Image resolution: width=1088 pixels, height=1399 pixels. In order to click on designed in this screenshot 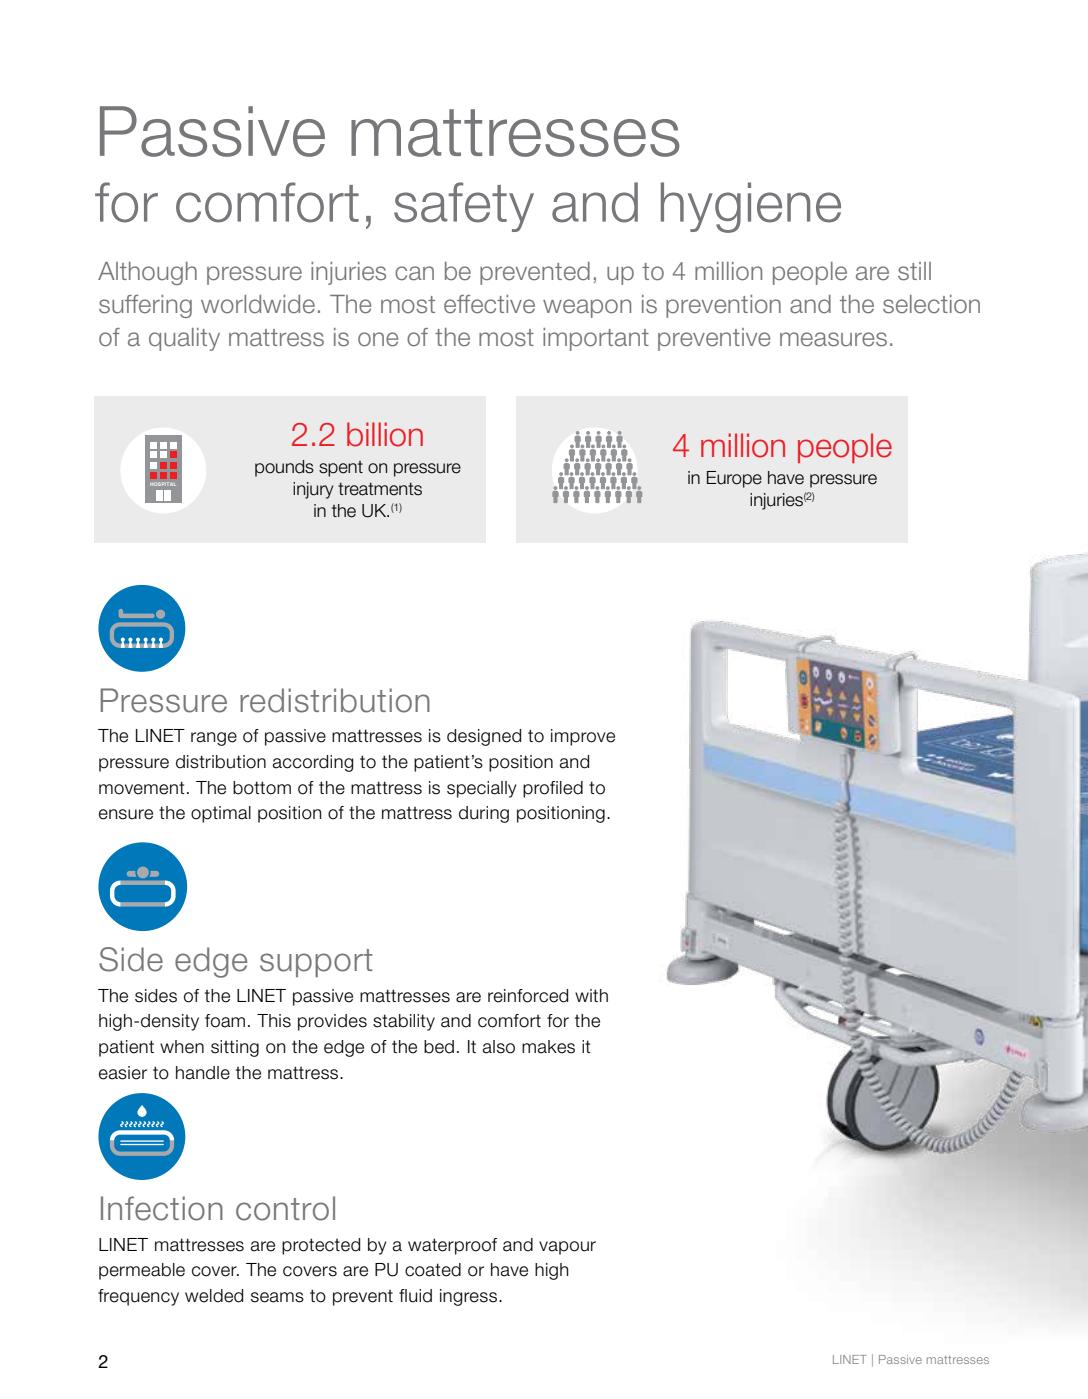, I will do `click(484, 737)`.
